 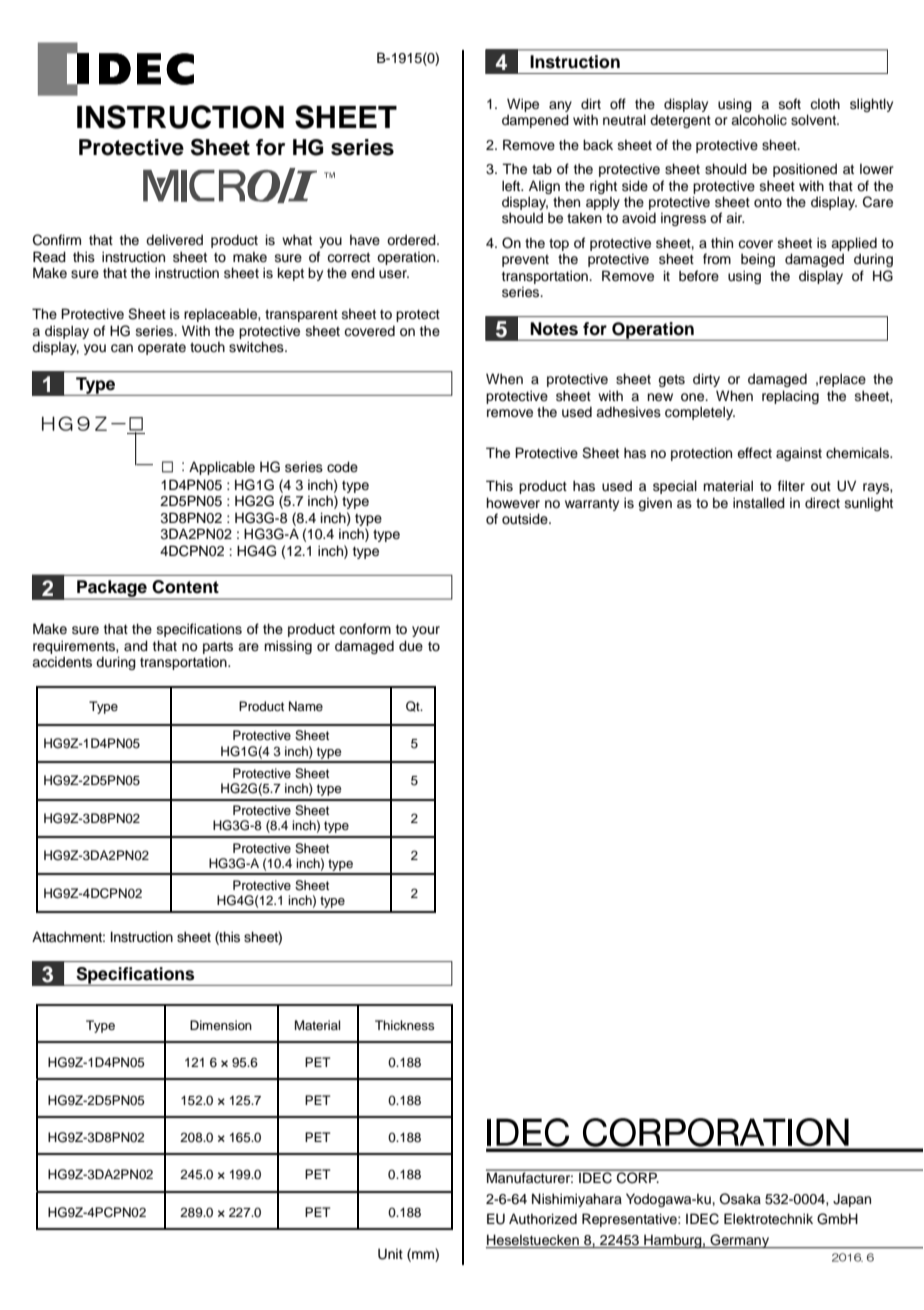 What do you see at coordinates (136, 645) in the screenshot?
I see `and` at bounding box center [136, 645].
